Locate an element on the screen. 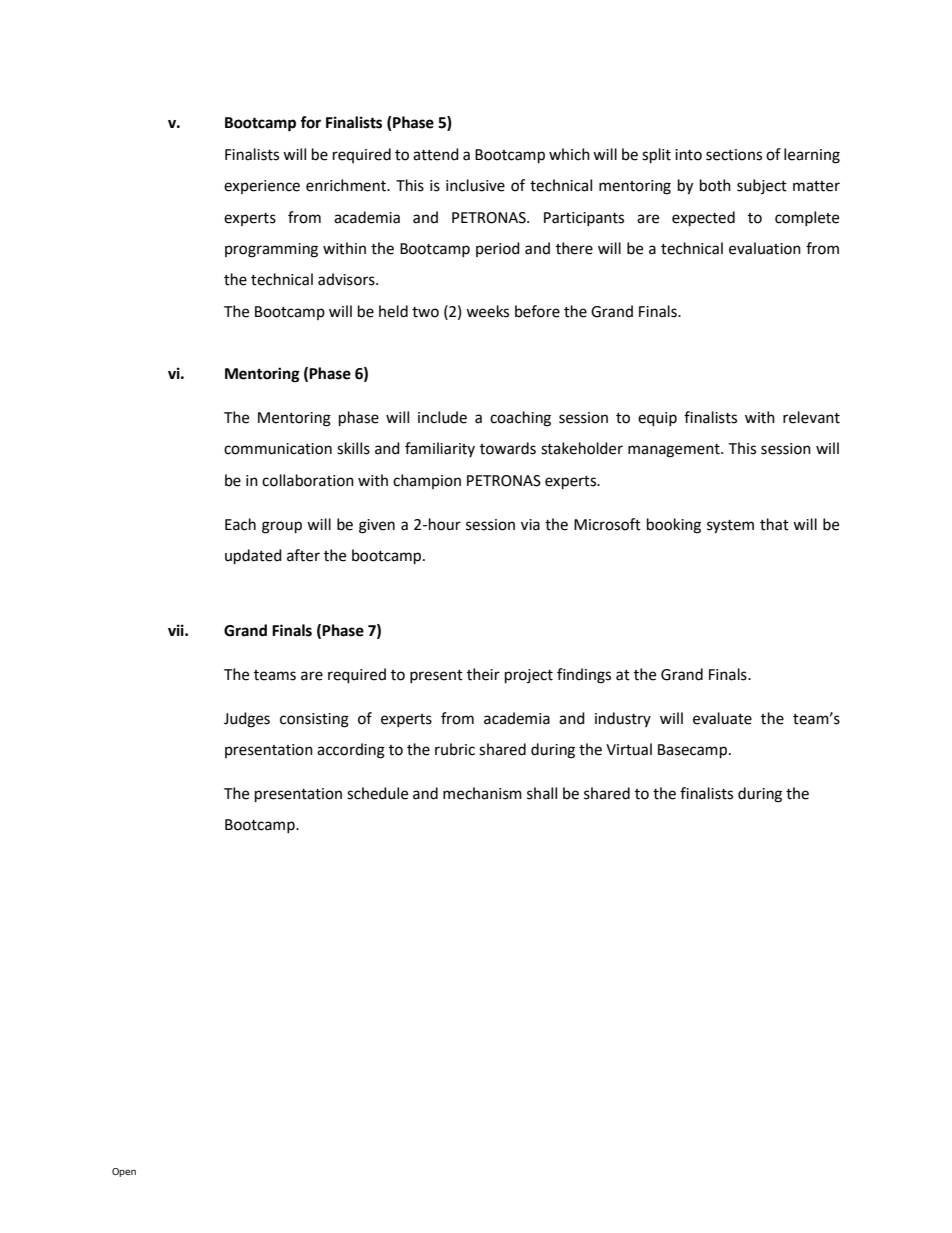 Image resolution: width=952 pixels, height=1233 pixels. inclusive is located at coordinates (475, 185).
